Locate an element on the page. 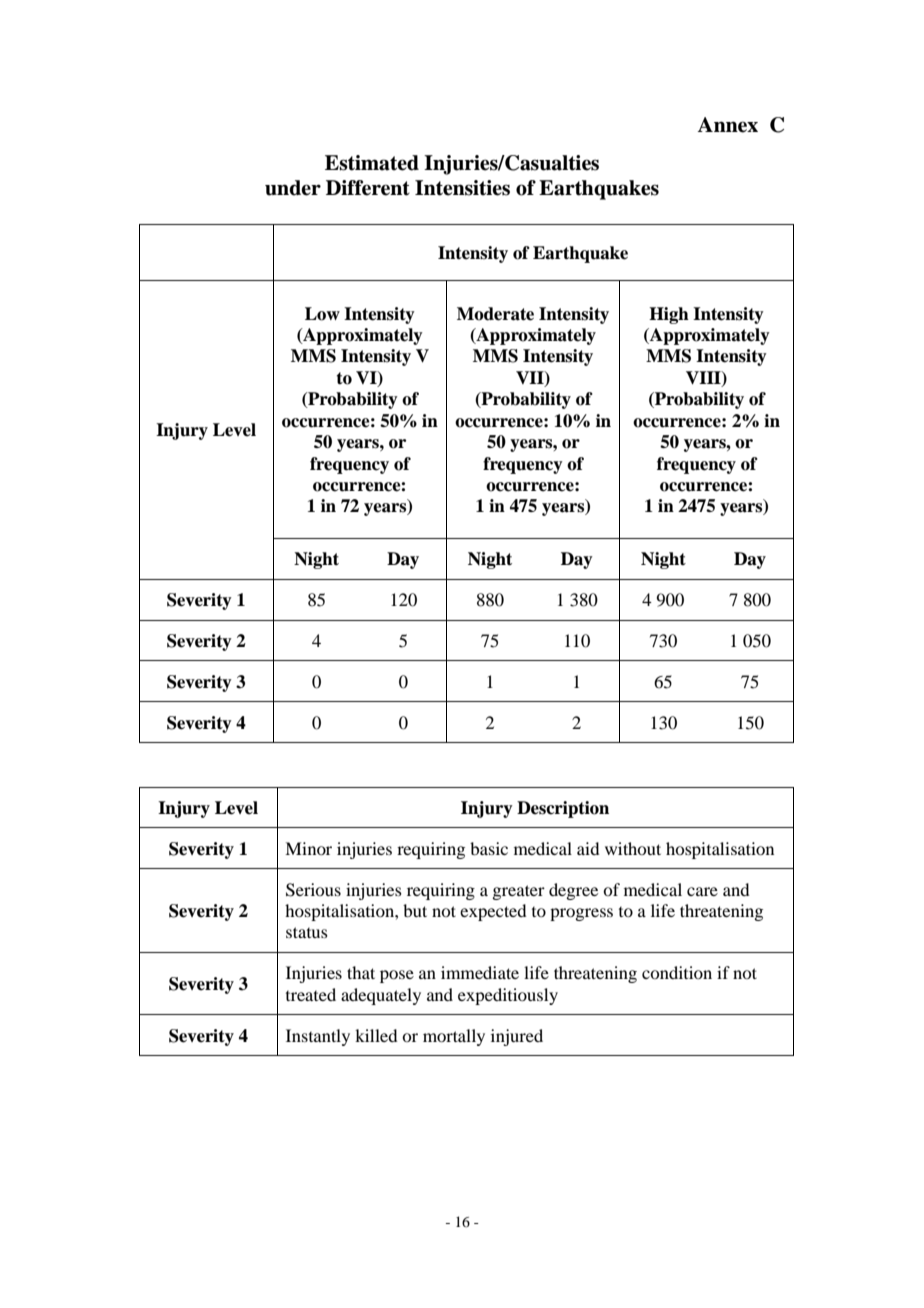  Annex is located at coordinates (727, 125).
